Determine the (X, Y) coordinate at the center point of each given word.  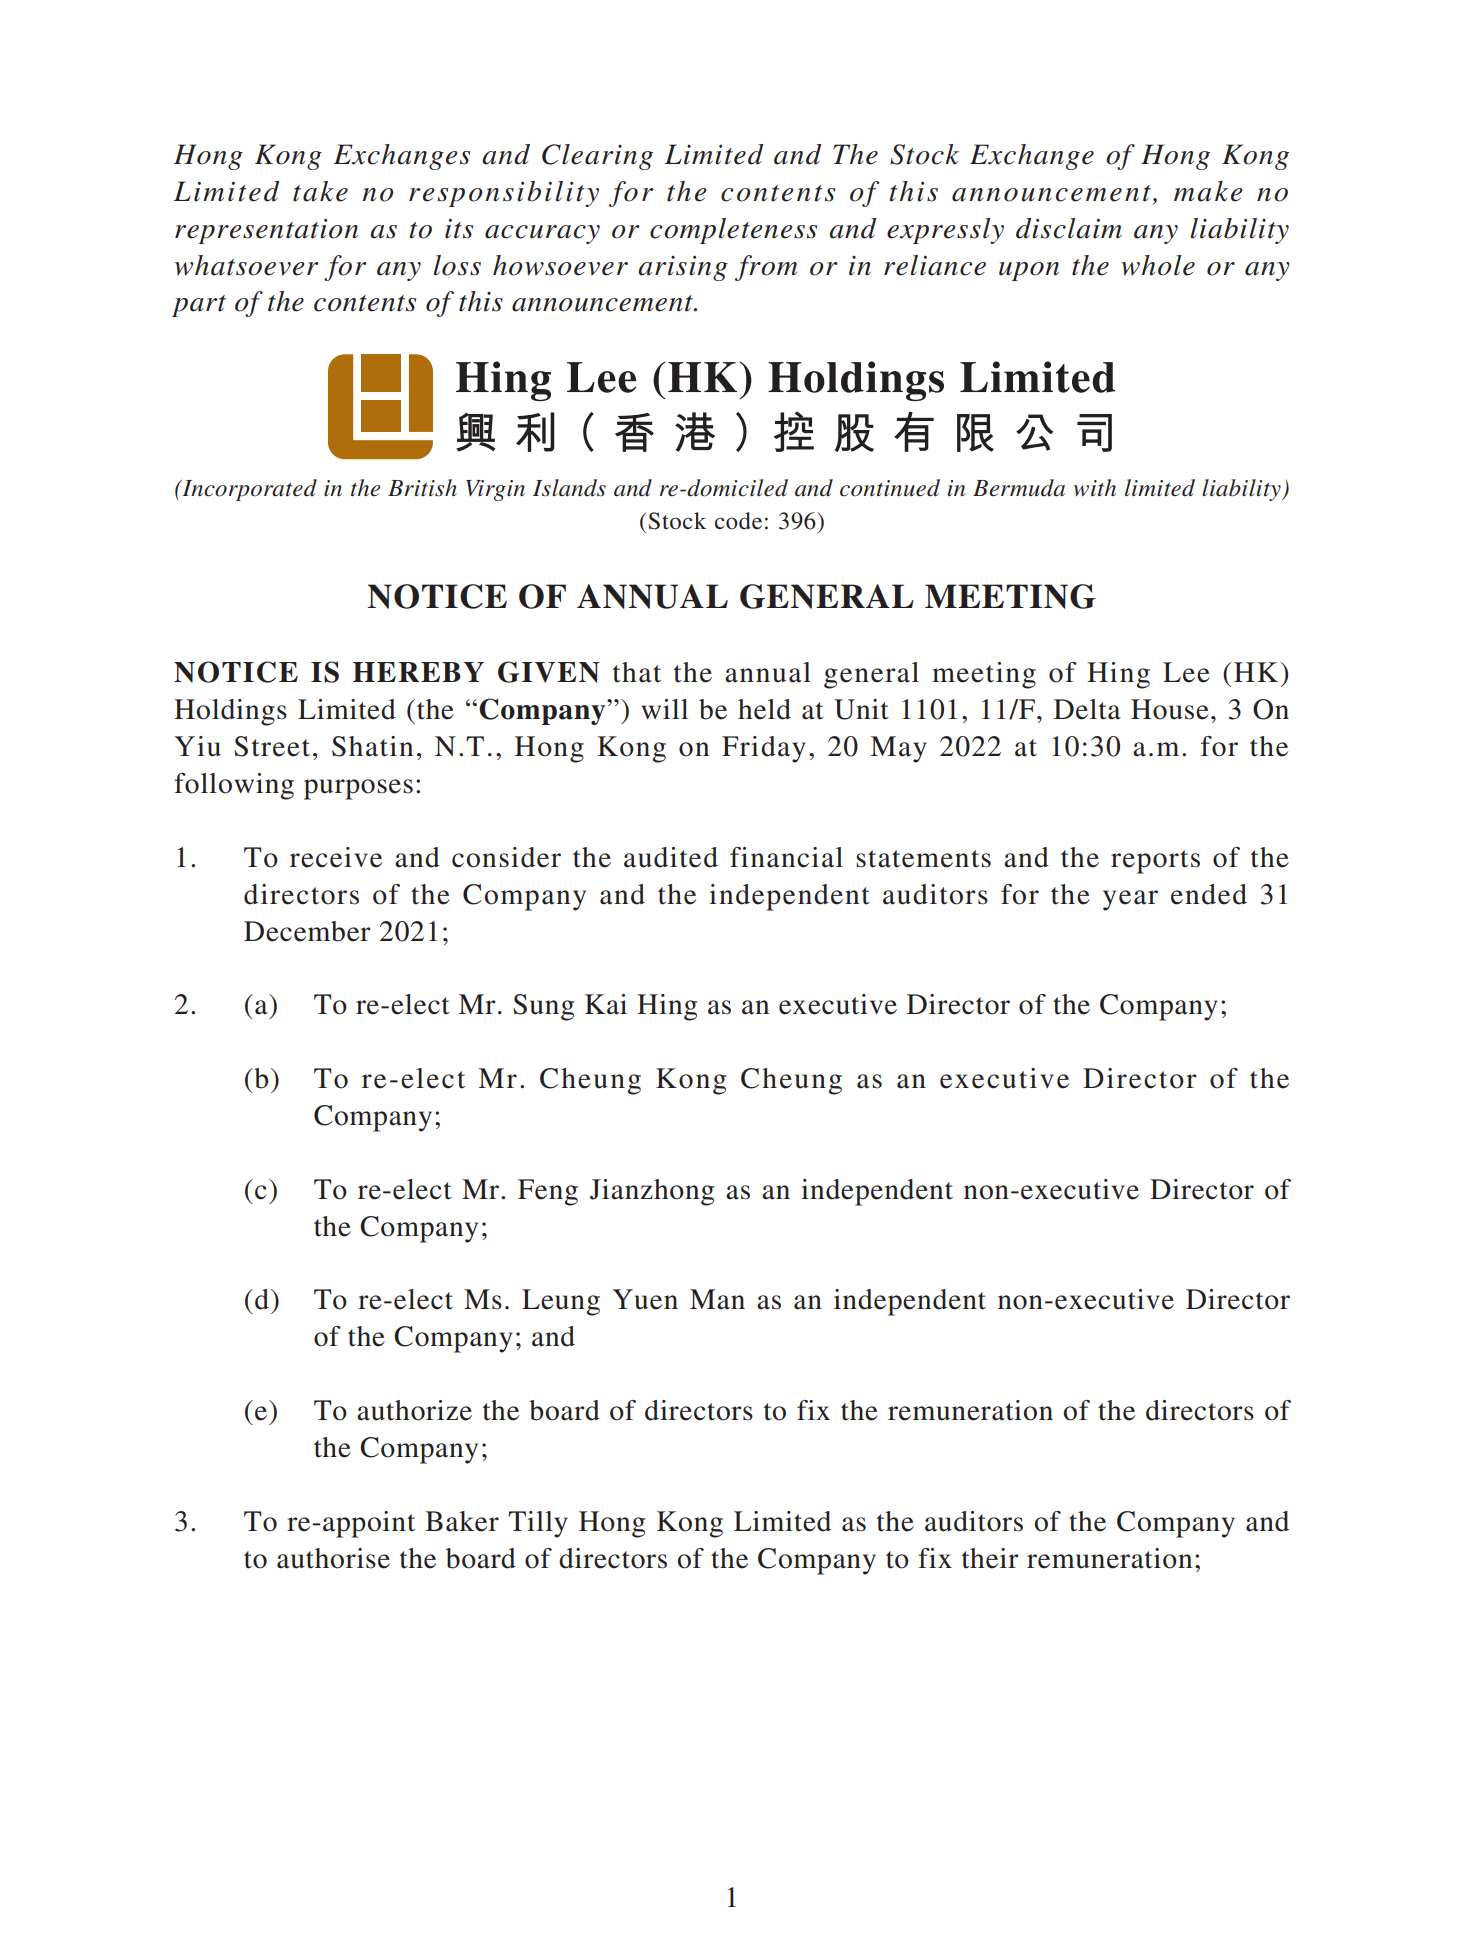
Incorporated (248, 490)
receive (336, 857)
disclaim (1069, 228)
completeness (733, 231)
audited (671, 857)
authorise (333, 1558)
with (1094, 488)
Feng (548, 1192)
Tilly (538, 1524)
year (1130, 900)
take (320, 191)
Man (717, 1299)
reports (1155, 862)
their (990, 1558)
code (738, 521)
